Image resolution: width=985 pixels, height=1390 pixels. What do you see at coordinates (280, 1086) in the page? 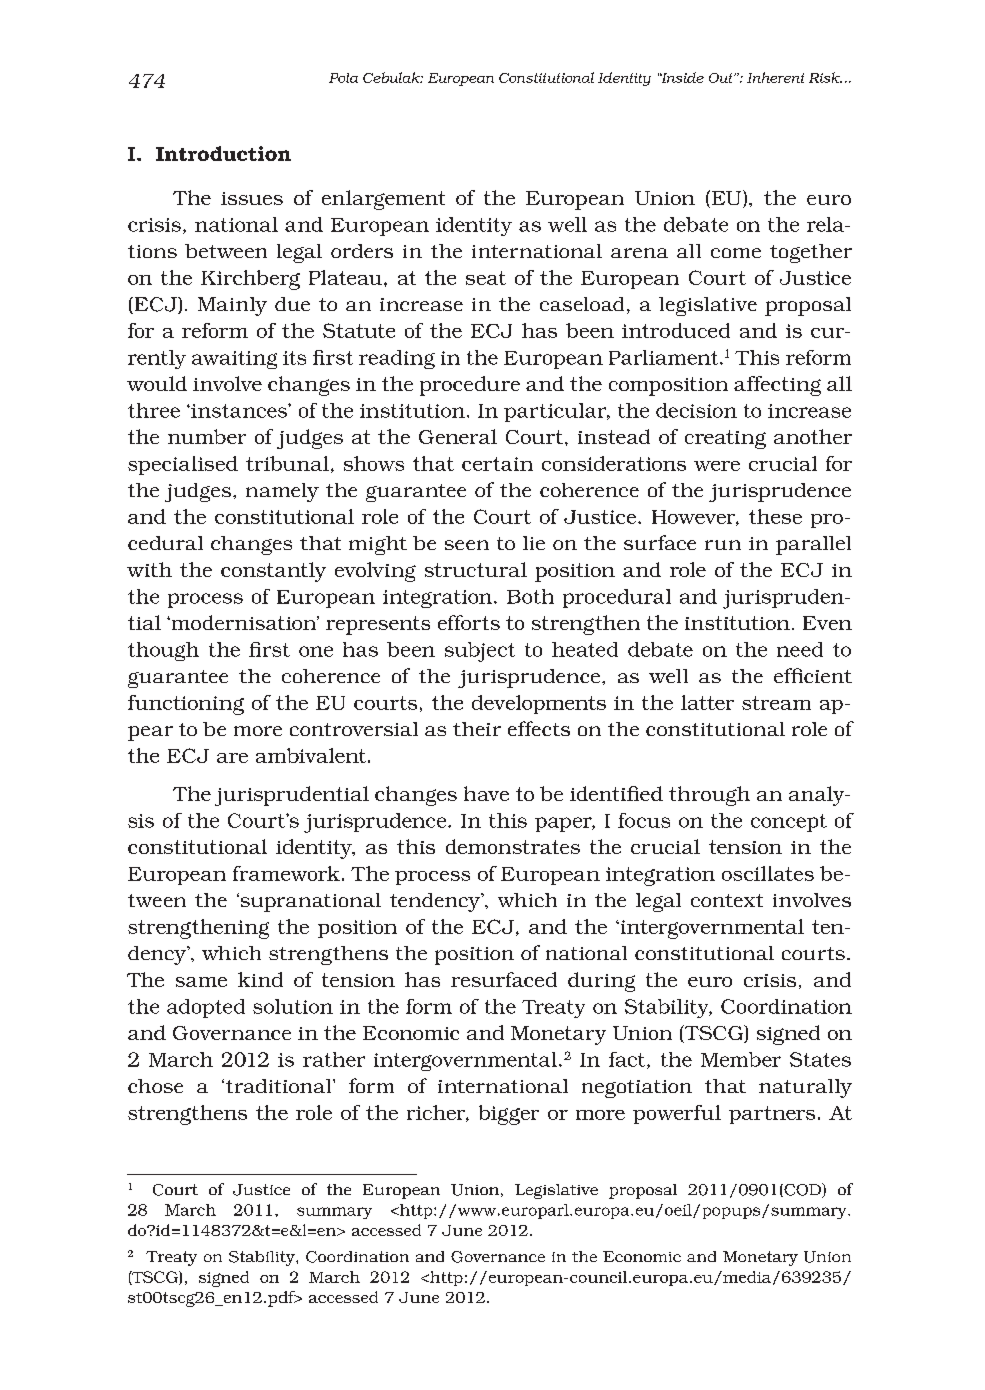
I see `traditional` at bounding box center [280, 1086].
